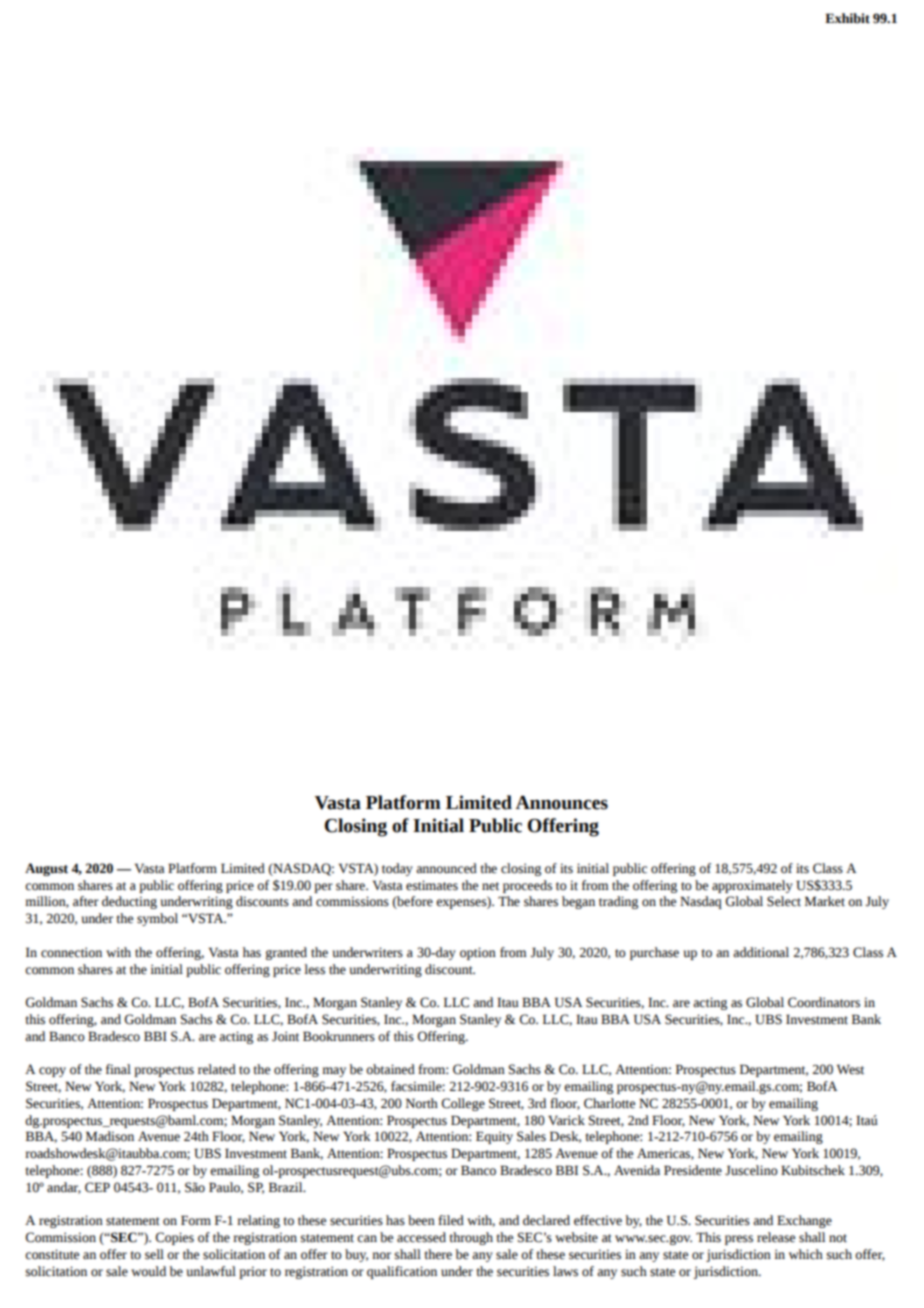  I want to click on filed, so click(451, 1220).
